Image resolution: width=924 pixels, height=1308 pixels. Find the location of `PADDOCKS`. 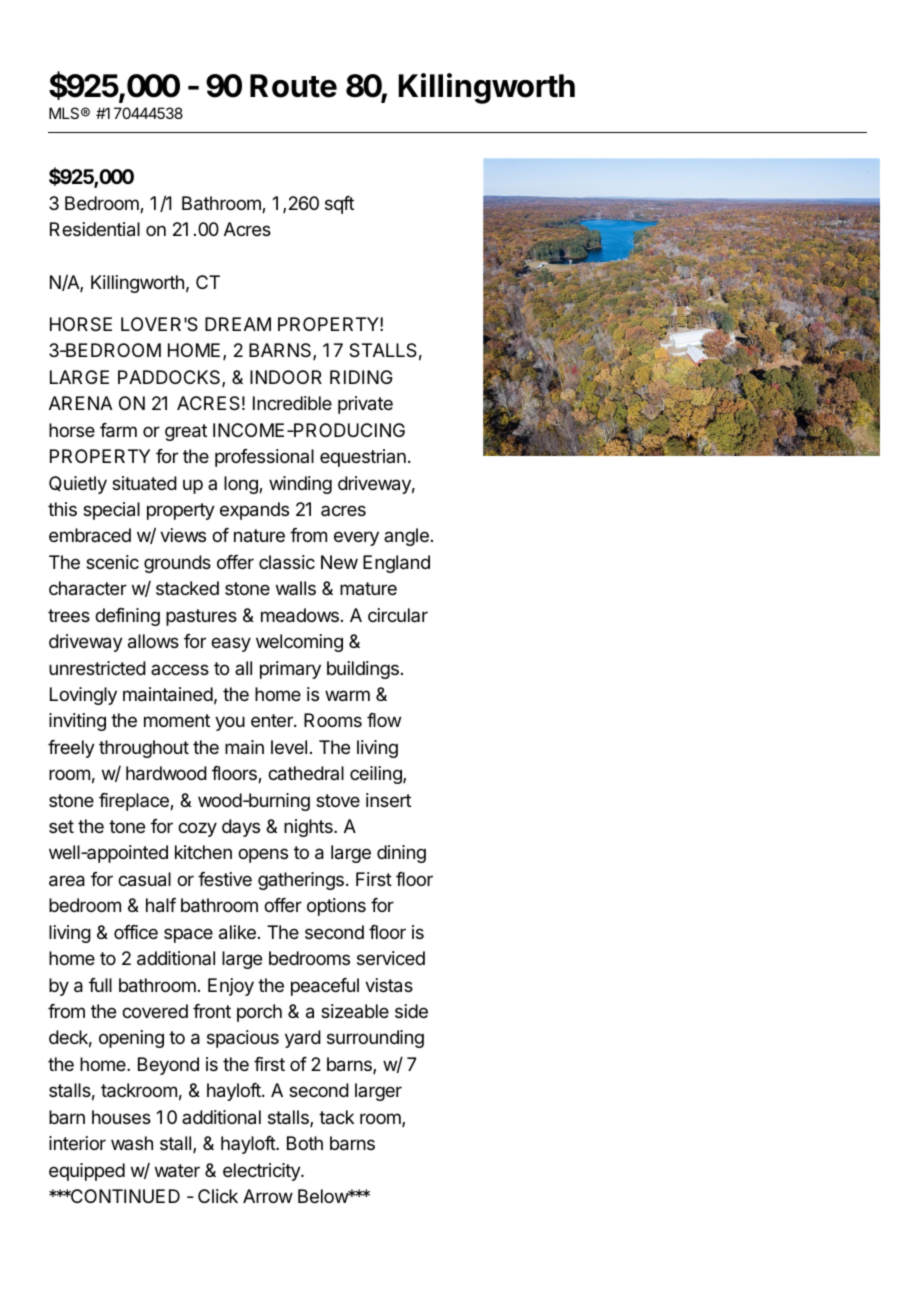

PADDOCKS is located at coordinates (170, 378).
